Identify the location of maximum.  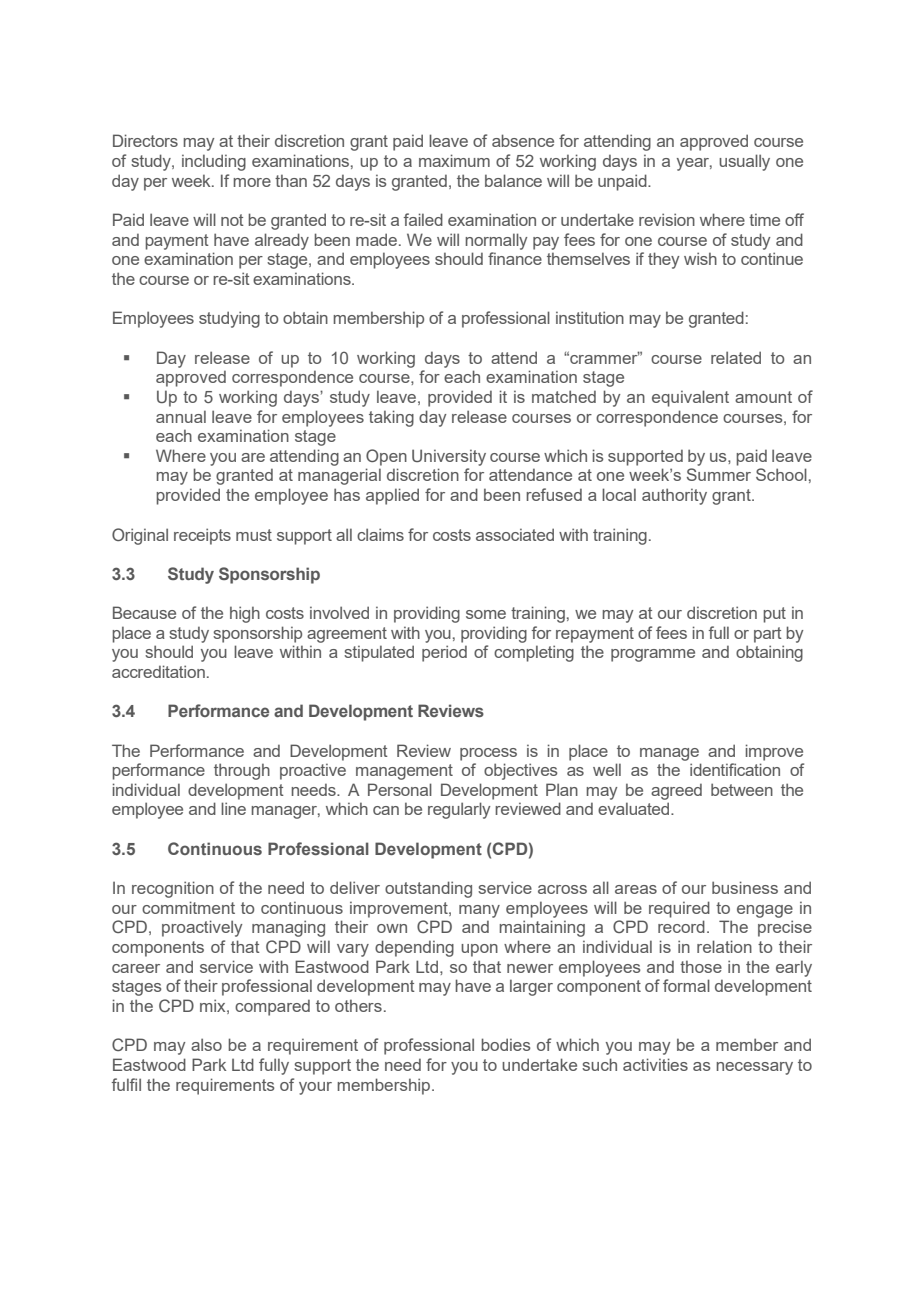
(454, 160).
